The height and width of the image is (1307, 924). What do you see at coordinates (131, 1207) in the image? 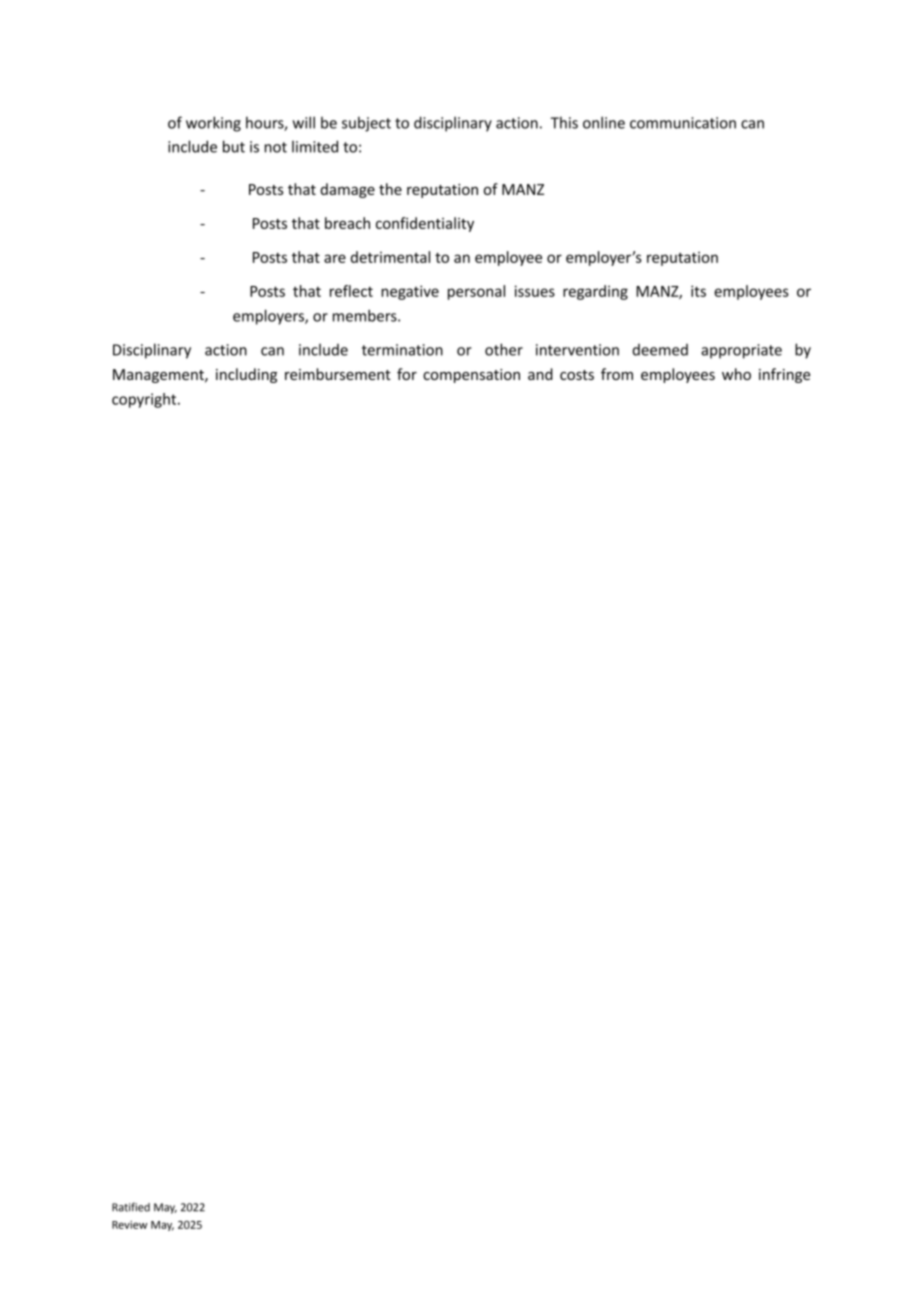
I see `Ratified` at bounding box center [131, 1207].
